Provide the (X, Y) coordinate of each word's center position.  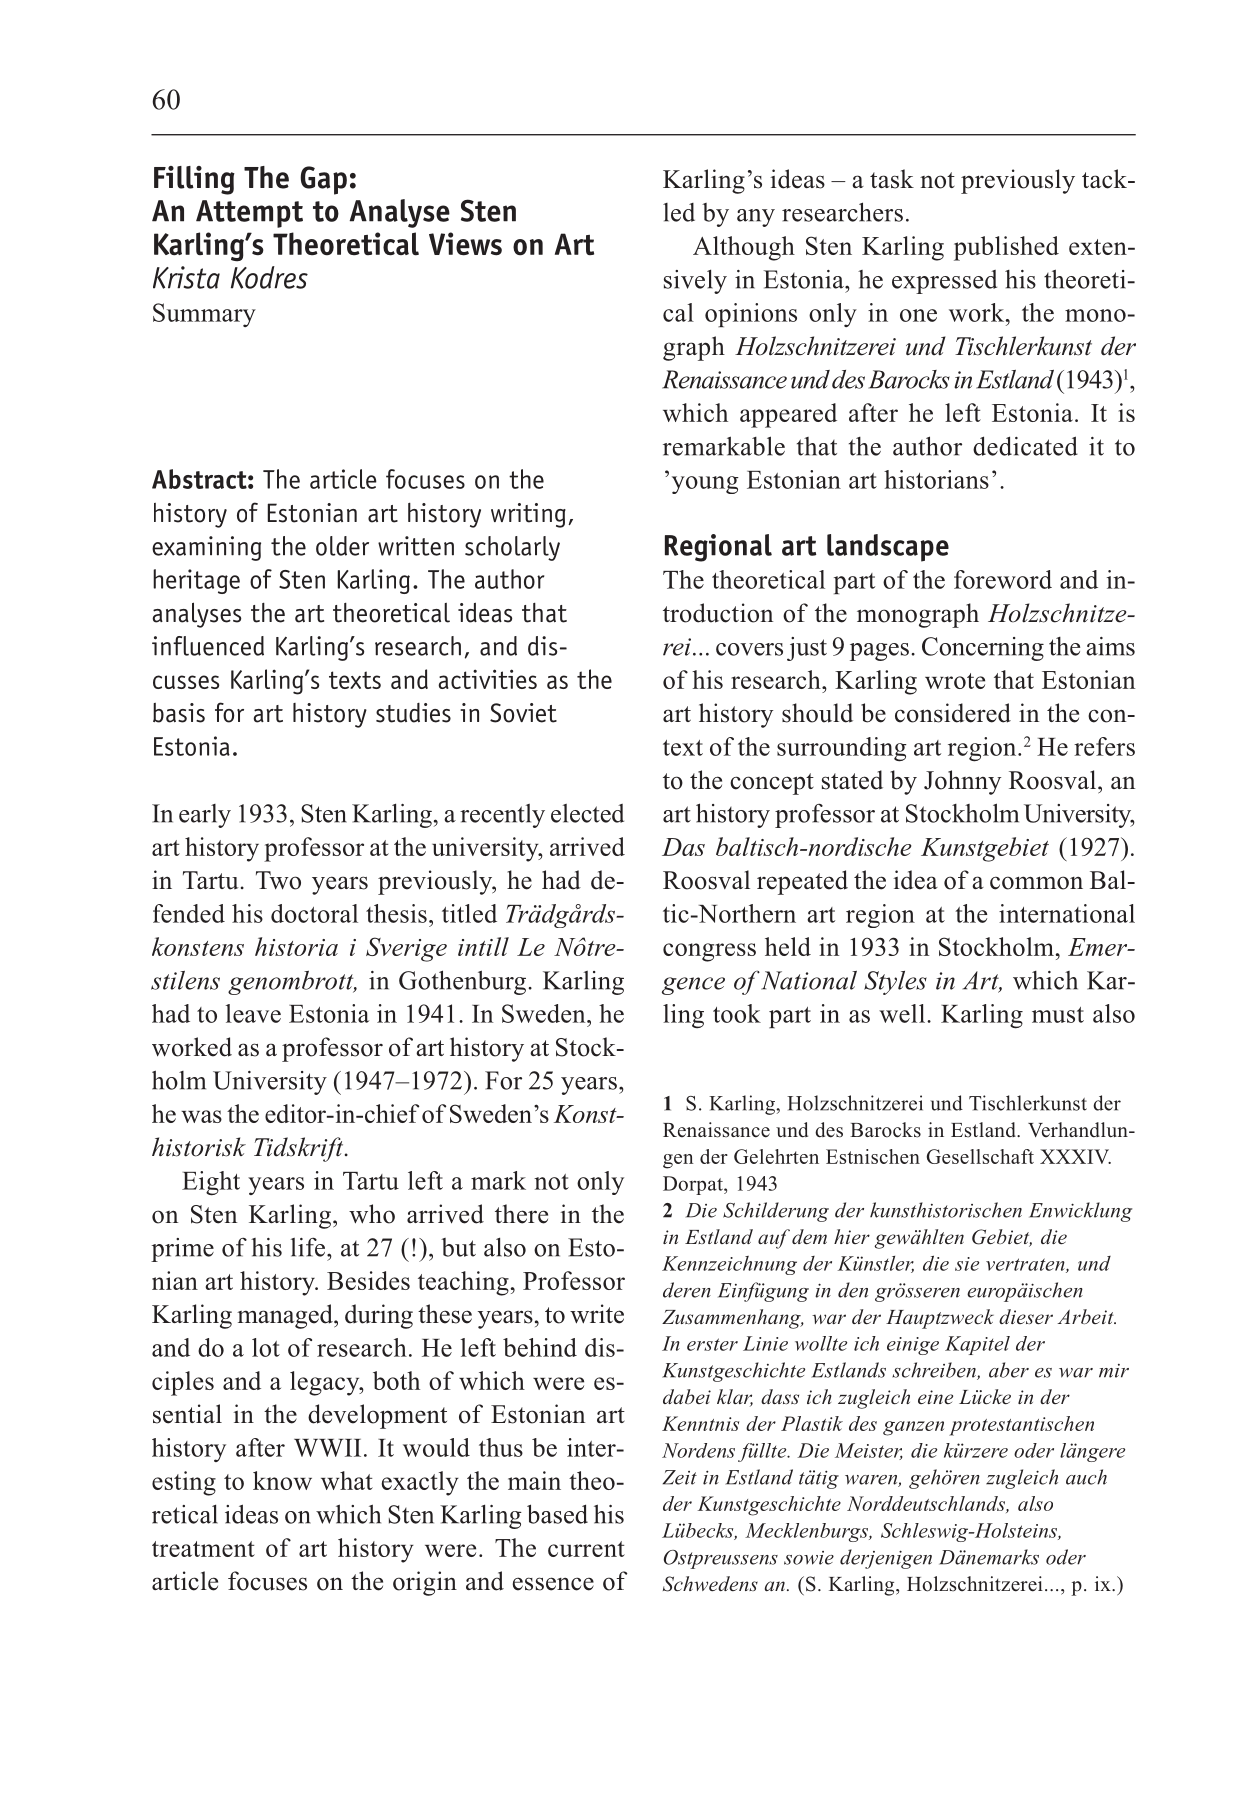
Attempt (249, 214)
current (586, 1549)
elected (587, 813)
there (521, 1214)
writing (528, 515)
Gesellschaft (980, 1156)
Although (744, 248)
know (282, 1480)
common (1036, 883)
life (309, 1247)
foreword (1003, 579)
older (342, 546)
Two (278, 880)
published (1006, 248)
